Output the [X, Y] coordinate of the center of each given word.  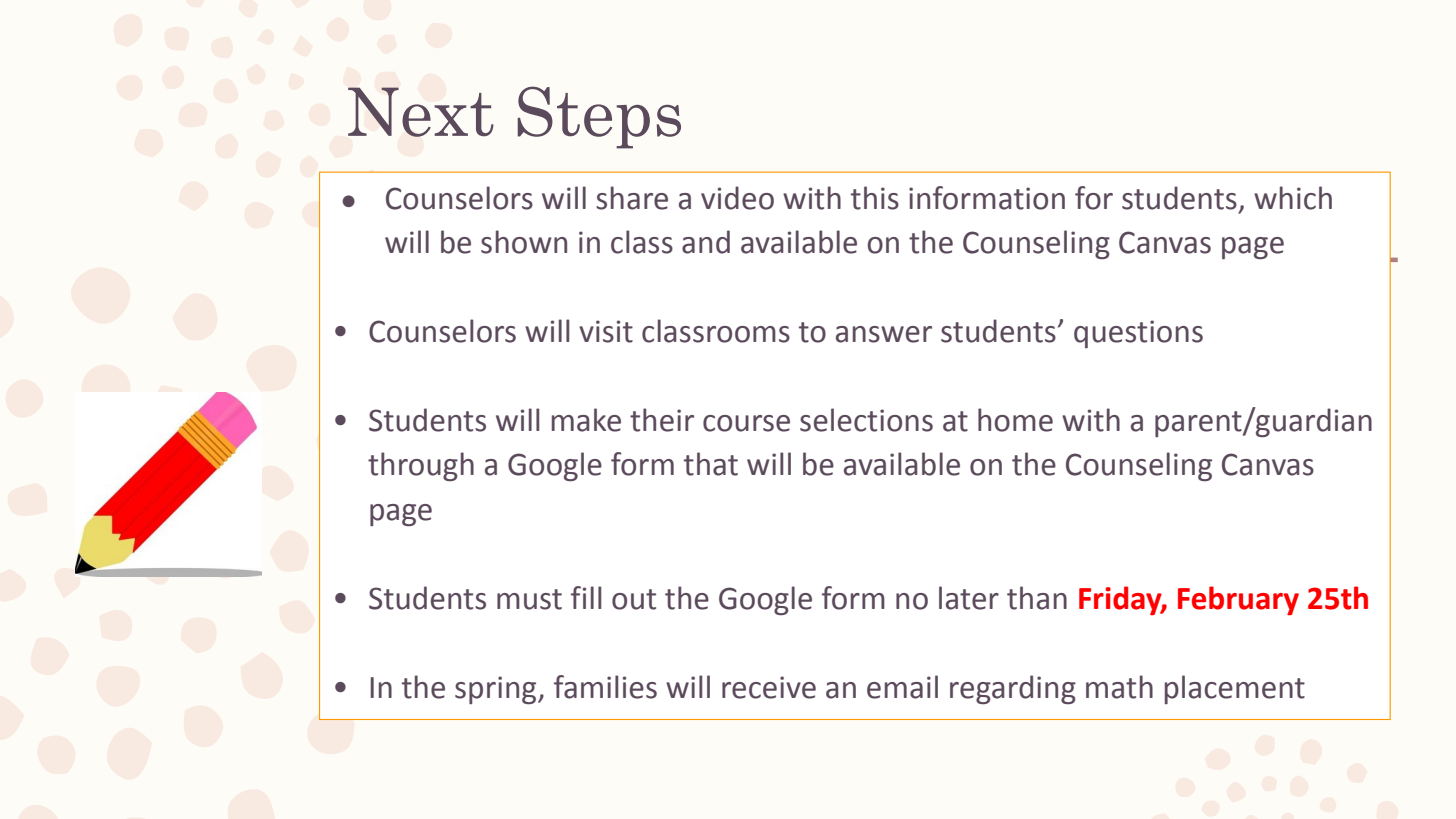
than [1037, 598]
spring [497, 690]
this [875, 198]
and [706, 242]
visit [606, 331]
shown [524, 242]
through [421, 466]
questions [1138, 334]
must [529, 599]
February [1238, 600]
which [1293, 198]
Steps [599, 117]
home [1015, 420]
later [969, 598]
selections [866, 420]
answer [884, 334]
